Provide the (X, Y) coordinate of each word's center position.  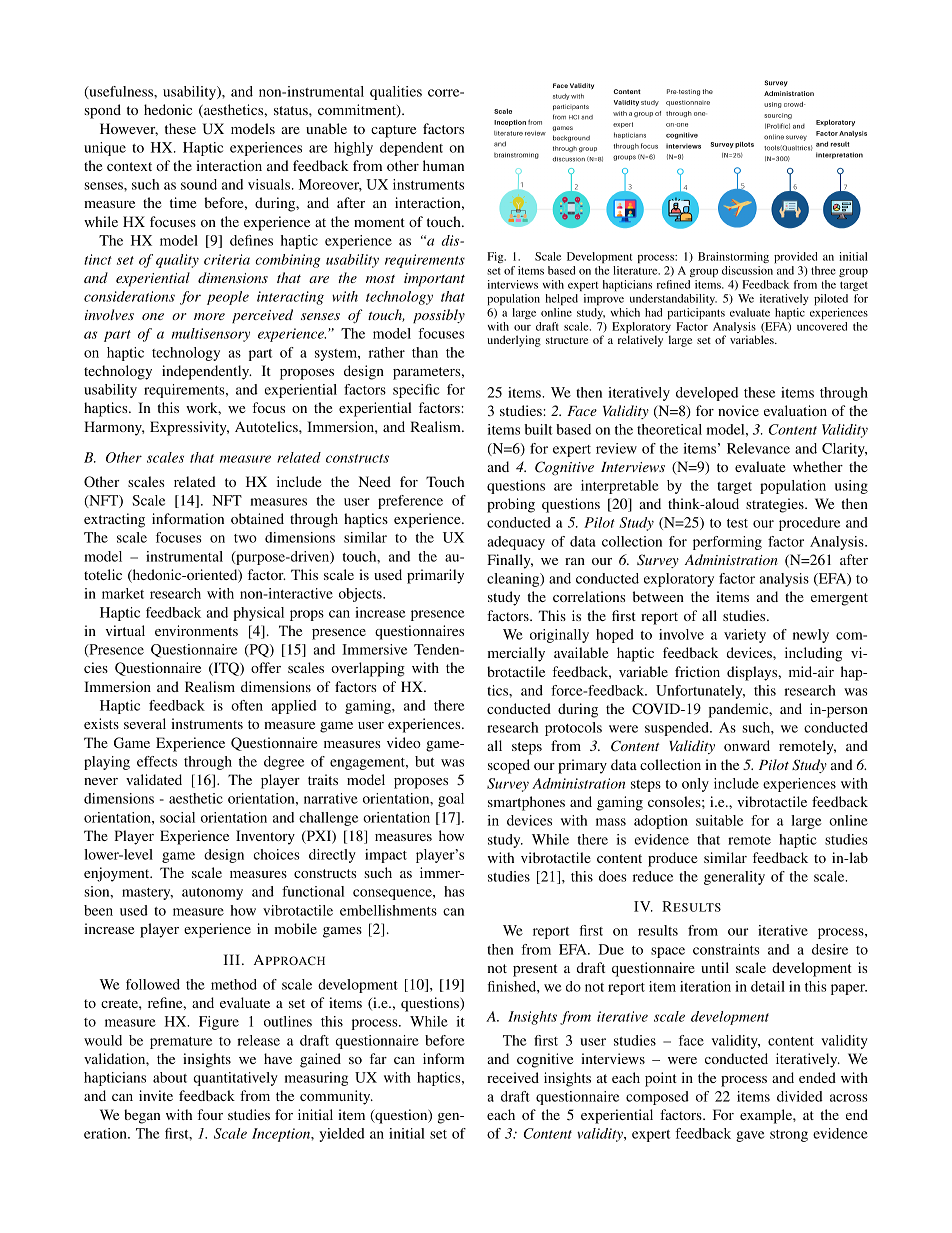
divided (800, 1096)
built (539, 429)
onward (747, 745)
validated (154, 779)
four (210, 1114)
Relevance (758, 448)
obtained (257, 518)
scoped (509, 766)
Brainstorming (733, 257)
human (443, 165)
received (513, 1077)
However (129, 129)
